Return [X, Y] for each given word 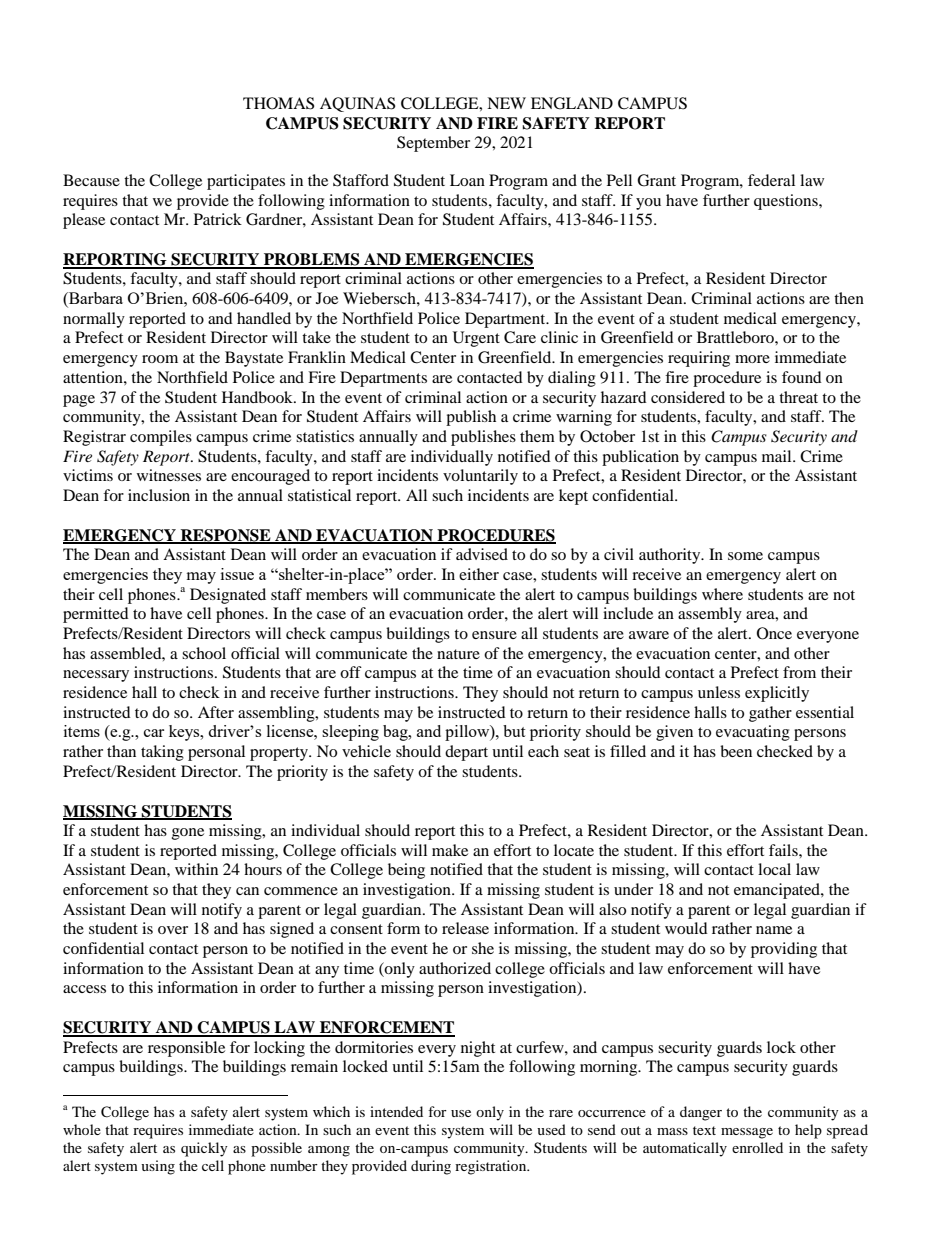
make [450, 850]
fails [784, 850]
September [433, 144]
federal [771, 180]
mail [778, 456]
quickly [204, 1149]
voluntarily [480, 477]
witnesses [169, 475]
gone [188, 834]
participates [246, 182]
